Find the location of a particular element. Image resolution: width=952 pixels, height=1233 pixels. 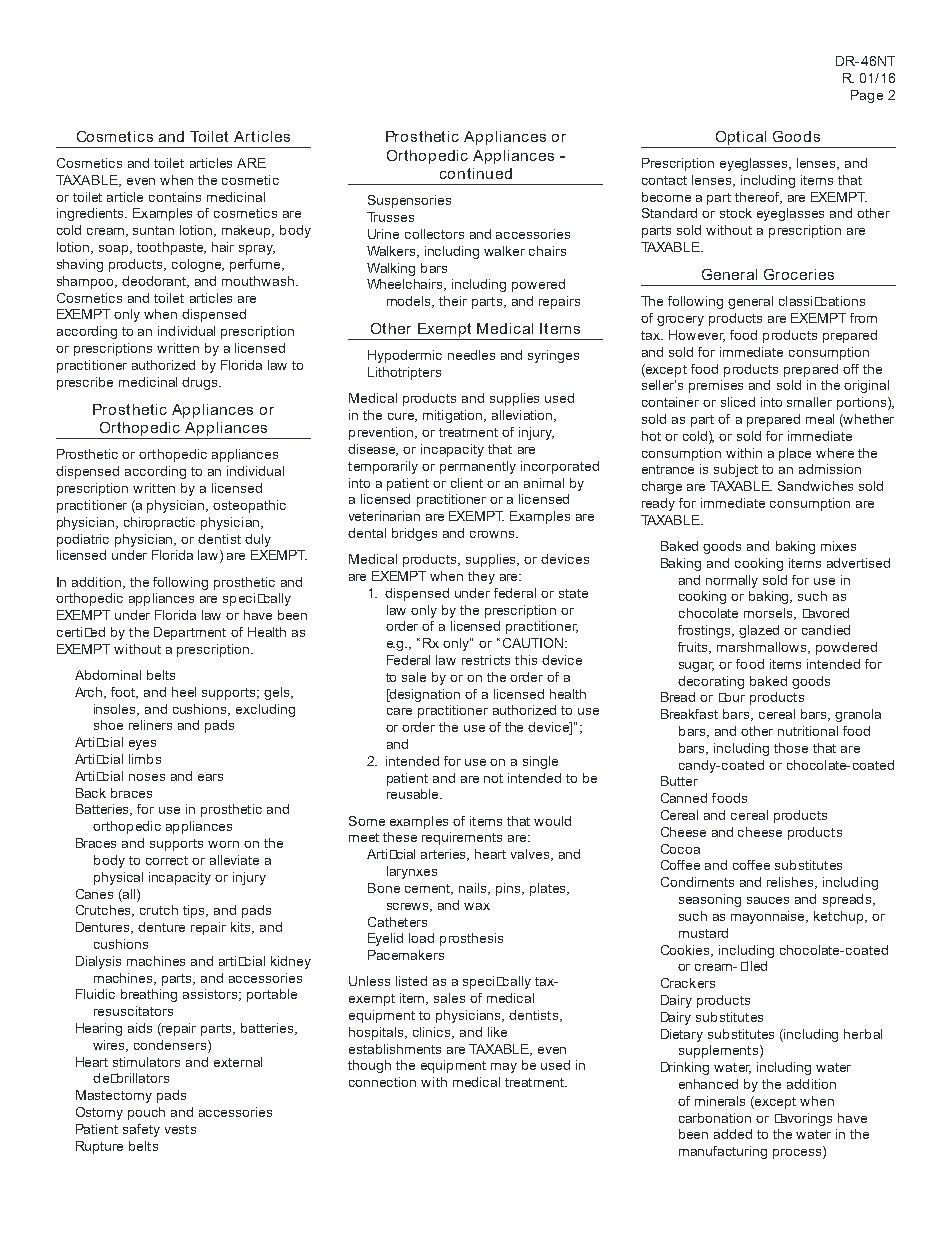

Abdominal is located at coordinates (108, 675).
